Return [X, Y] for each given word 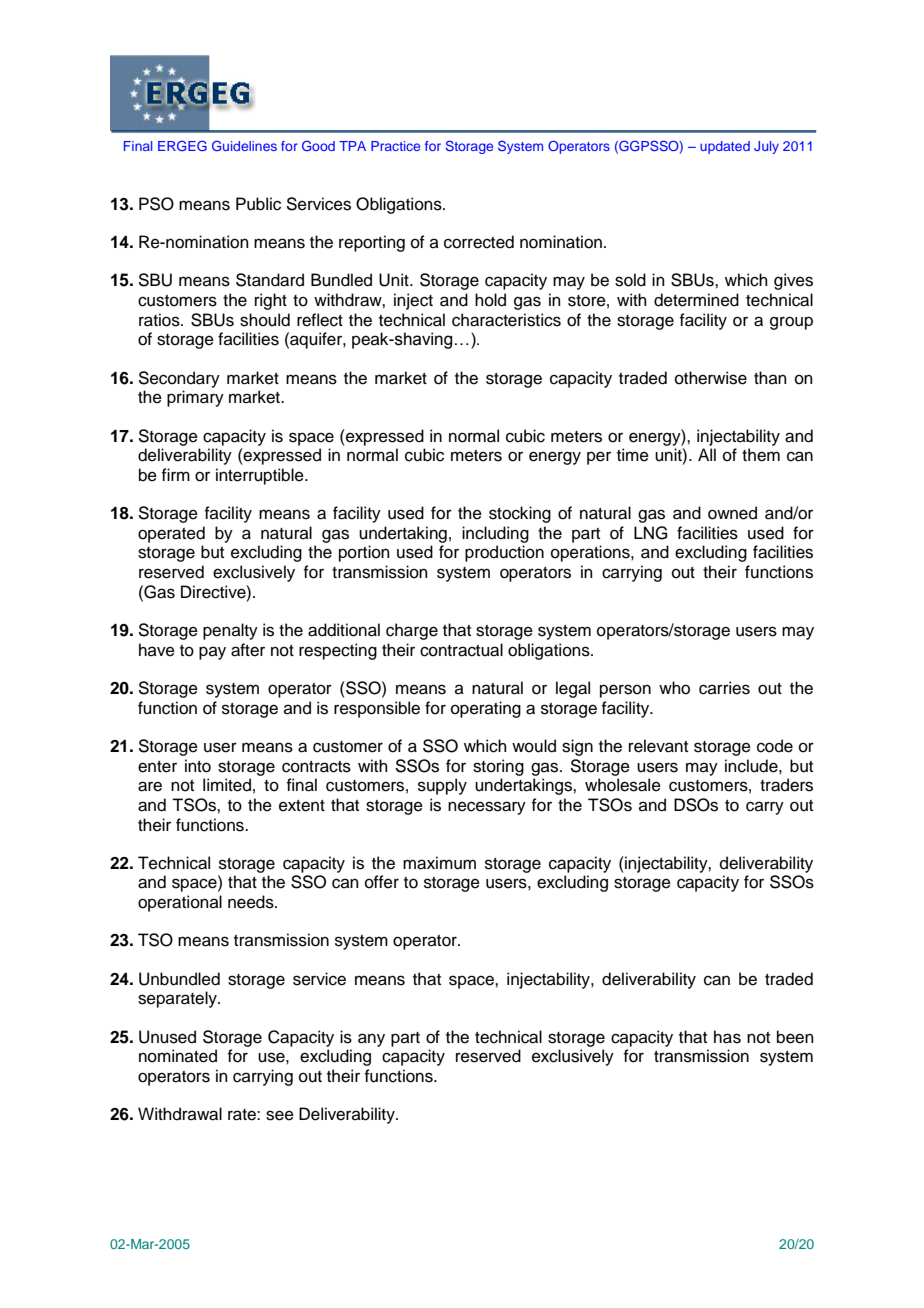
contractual [461, 650]
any [371, 1040]
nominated [178, 1056]
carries [724, 688]
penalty [230, 631]
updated [725, 147]
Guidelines [244, 145]
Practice [395, 146]
